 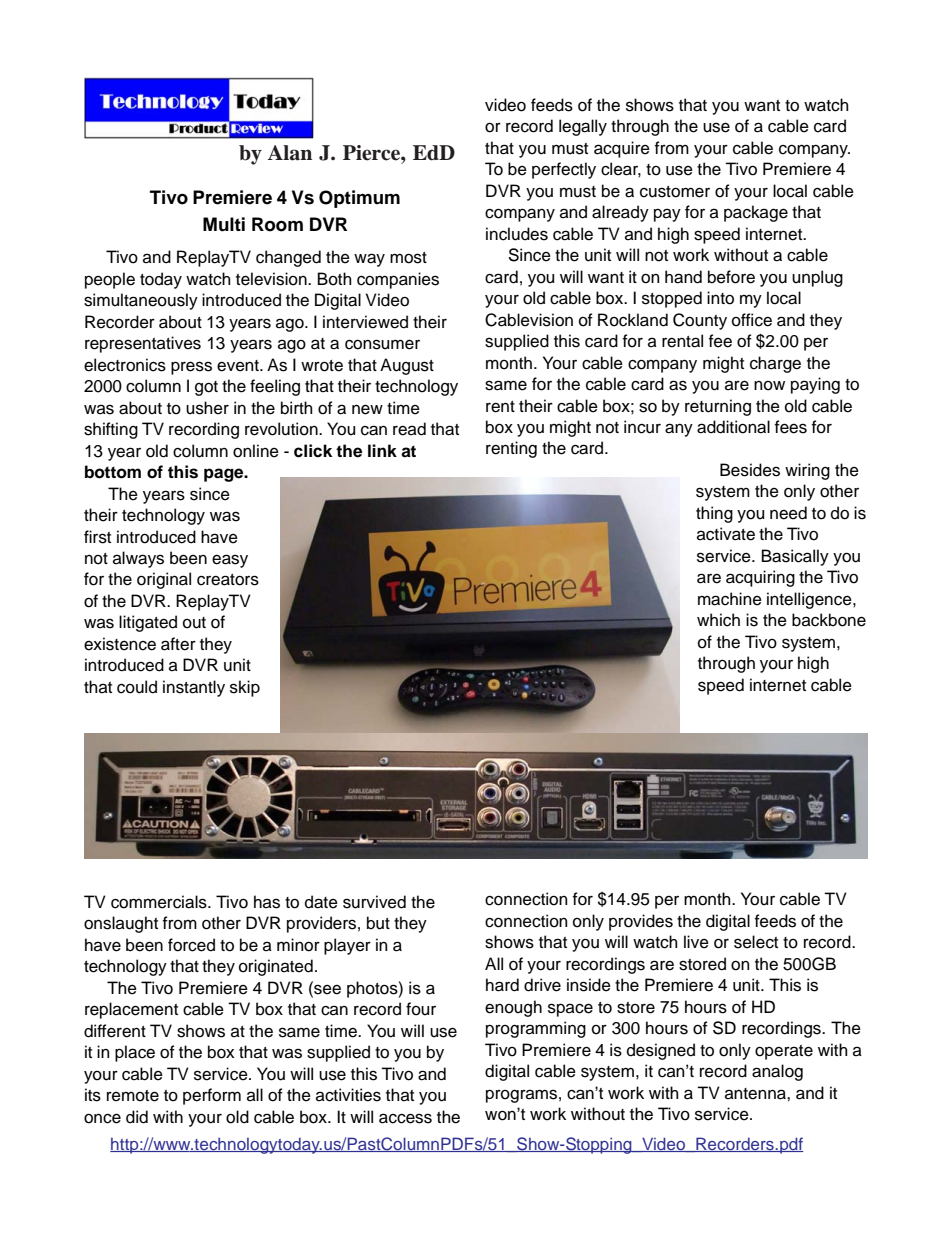 I want to click on survived, so click(x=374, y=902).
